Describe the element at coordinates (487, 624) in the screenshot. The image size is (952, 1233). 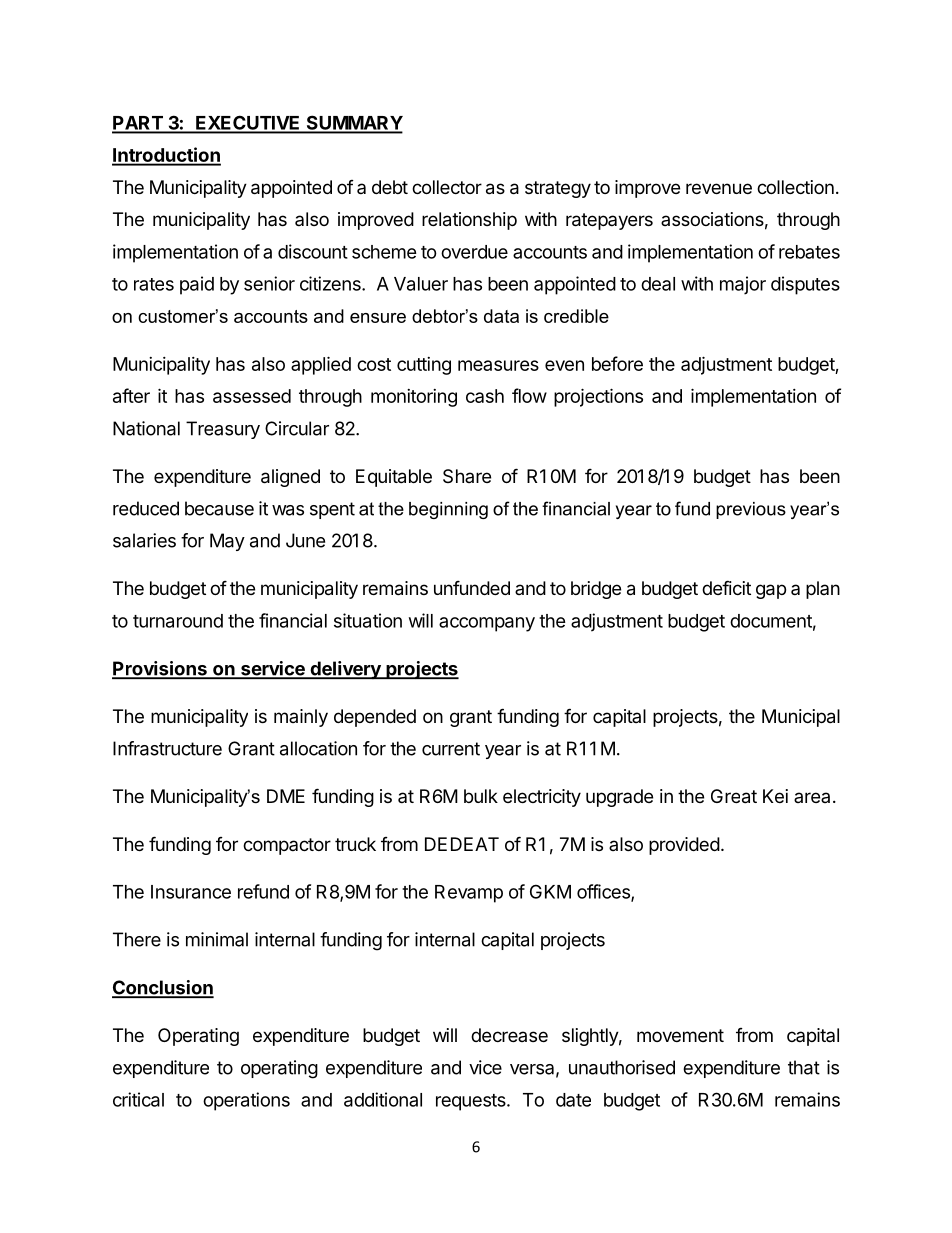
I see `accompany` at that location.
